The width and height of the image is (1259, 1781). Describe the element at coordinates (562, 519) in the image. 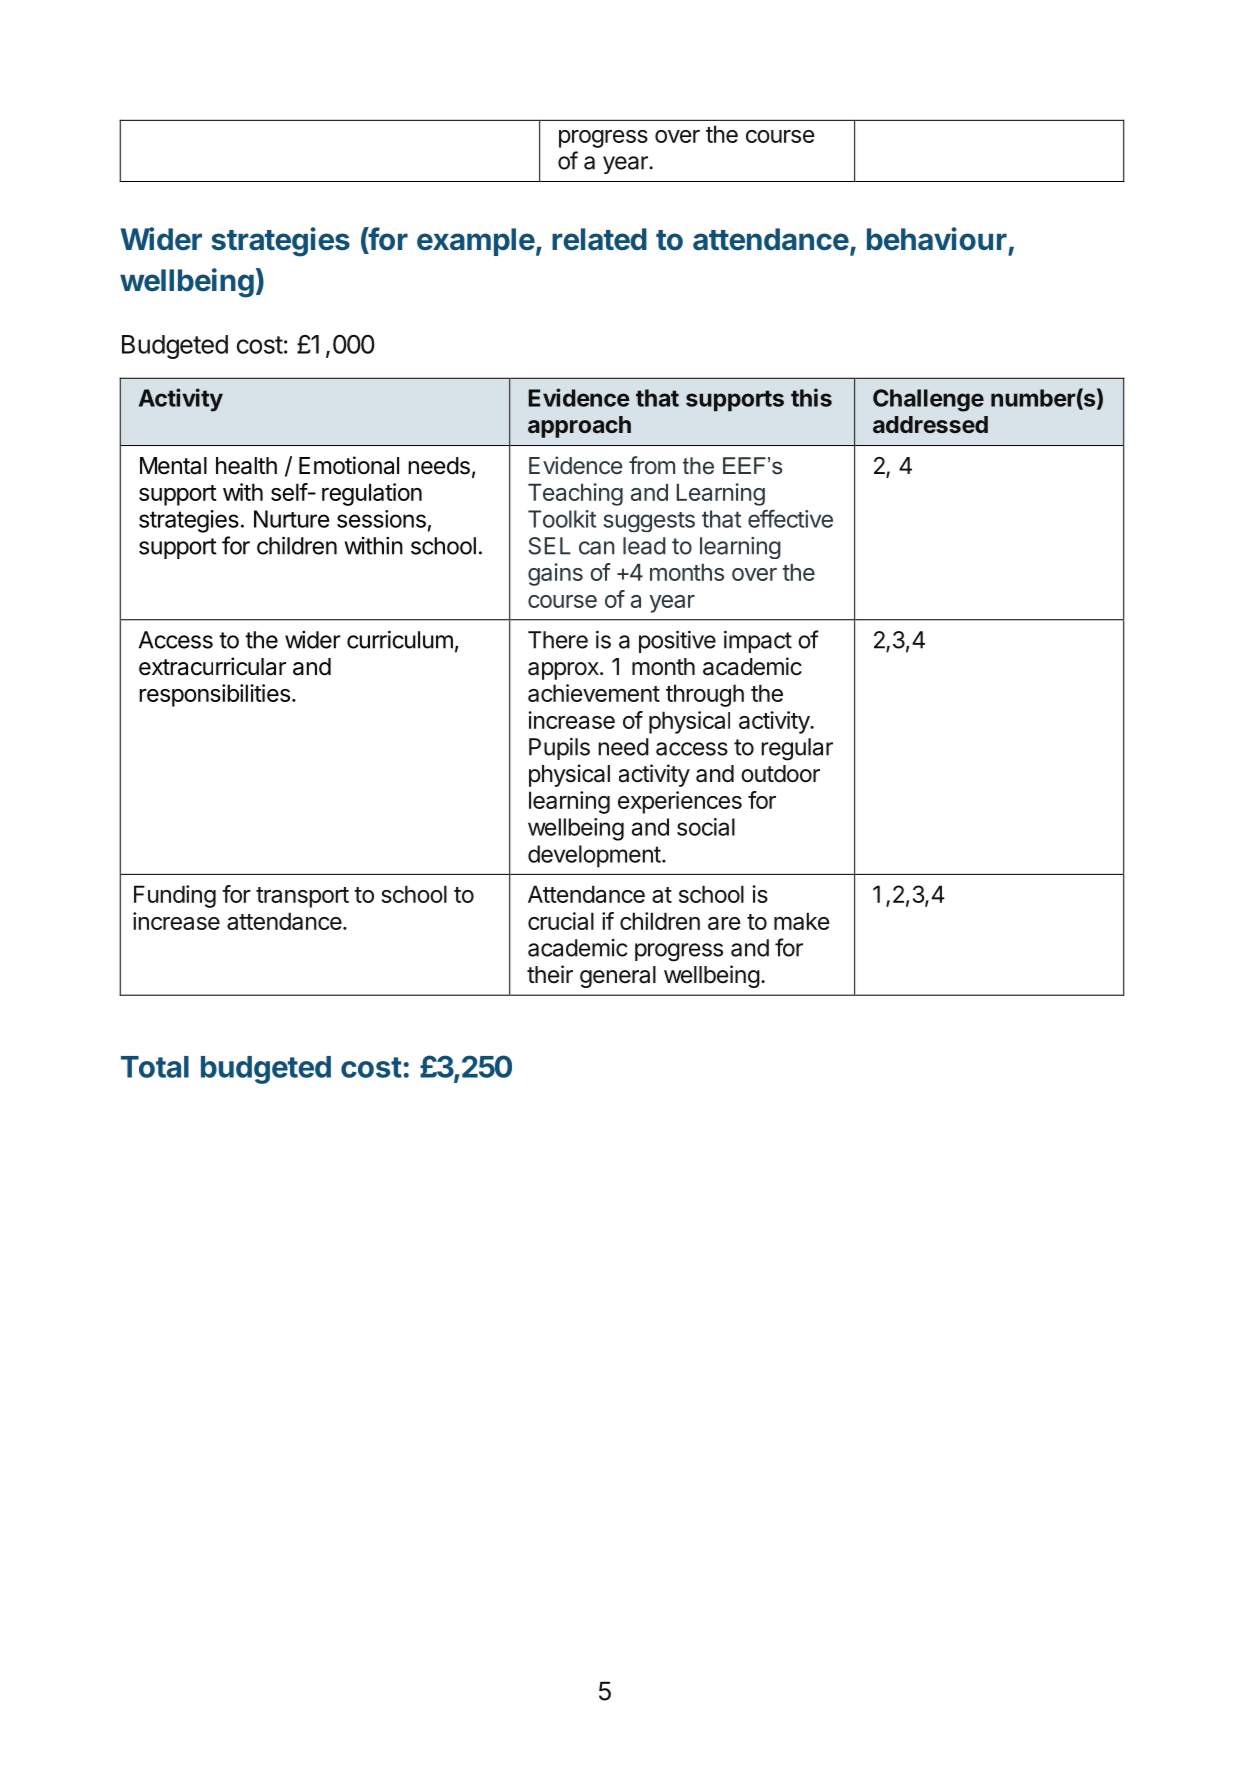

I see `Toolkit` at that location.
